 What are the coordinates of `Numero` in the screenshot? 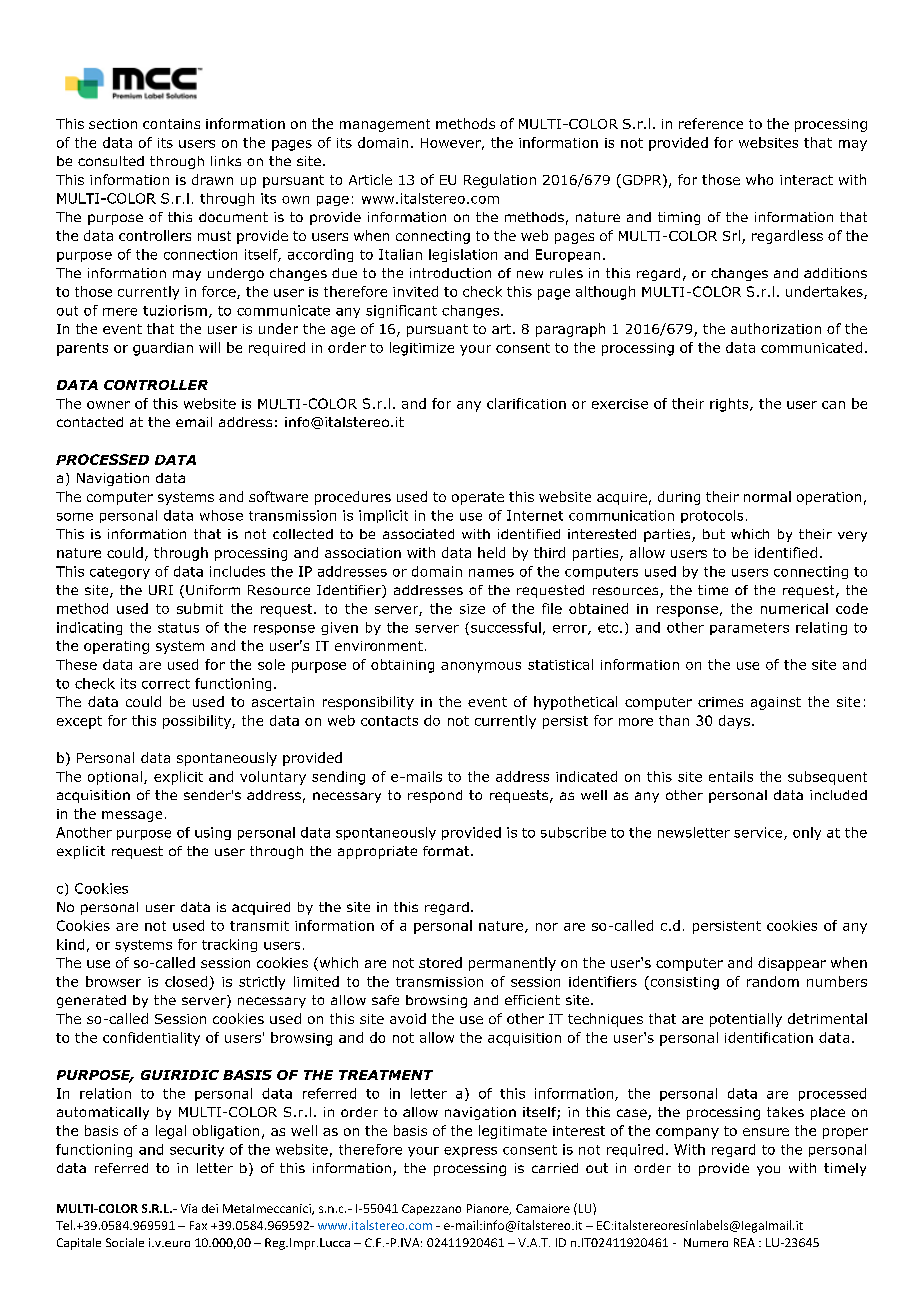 It's located at (706, 1242).
